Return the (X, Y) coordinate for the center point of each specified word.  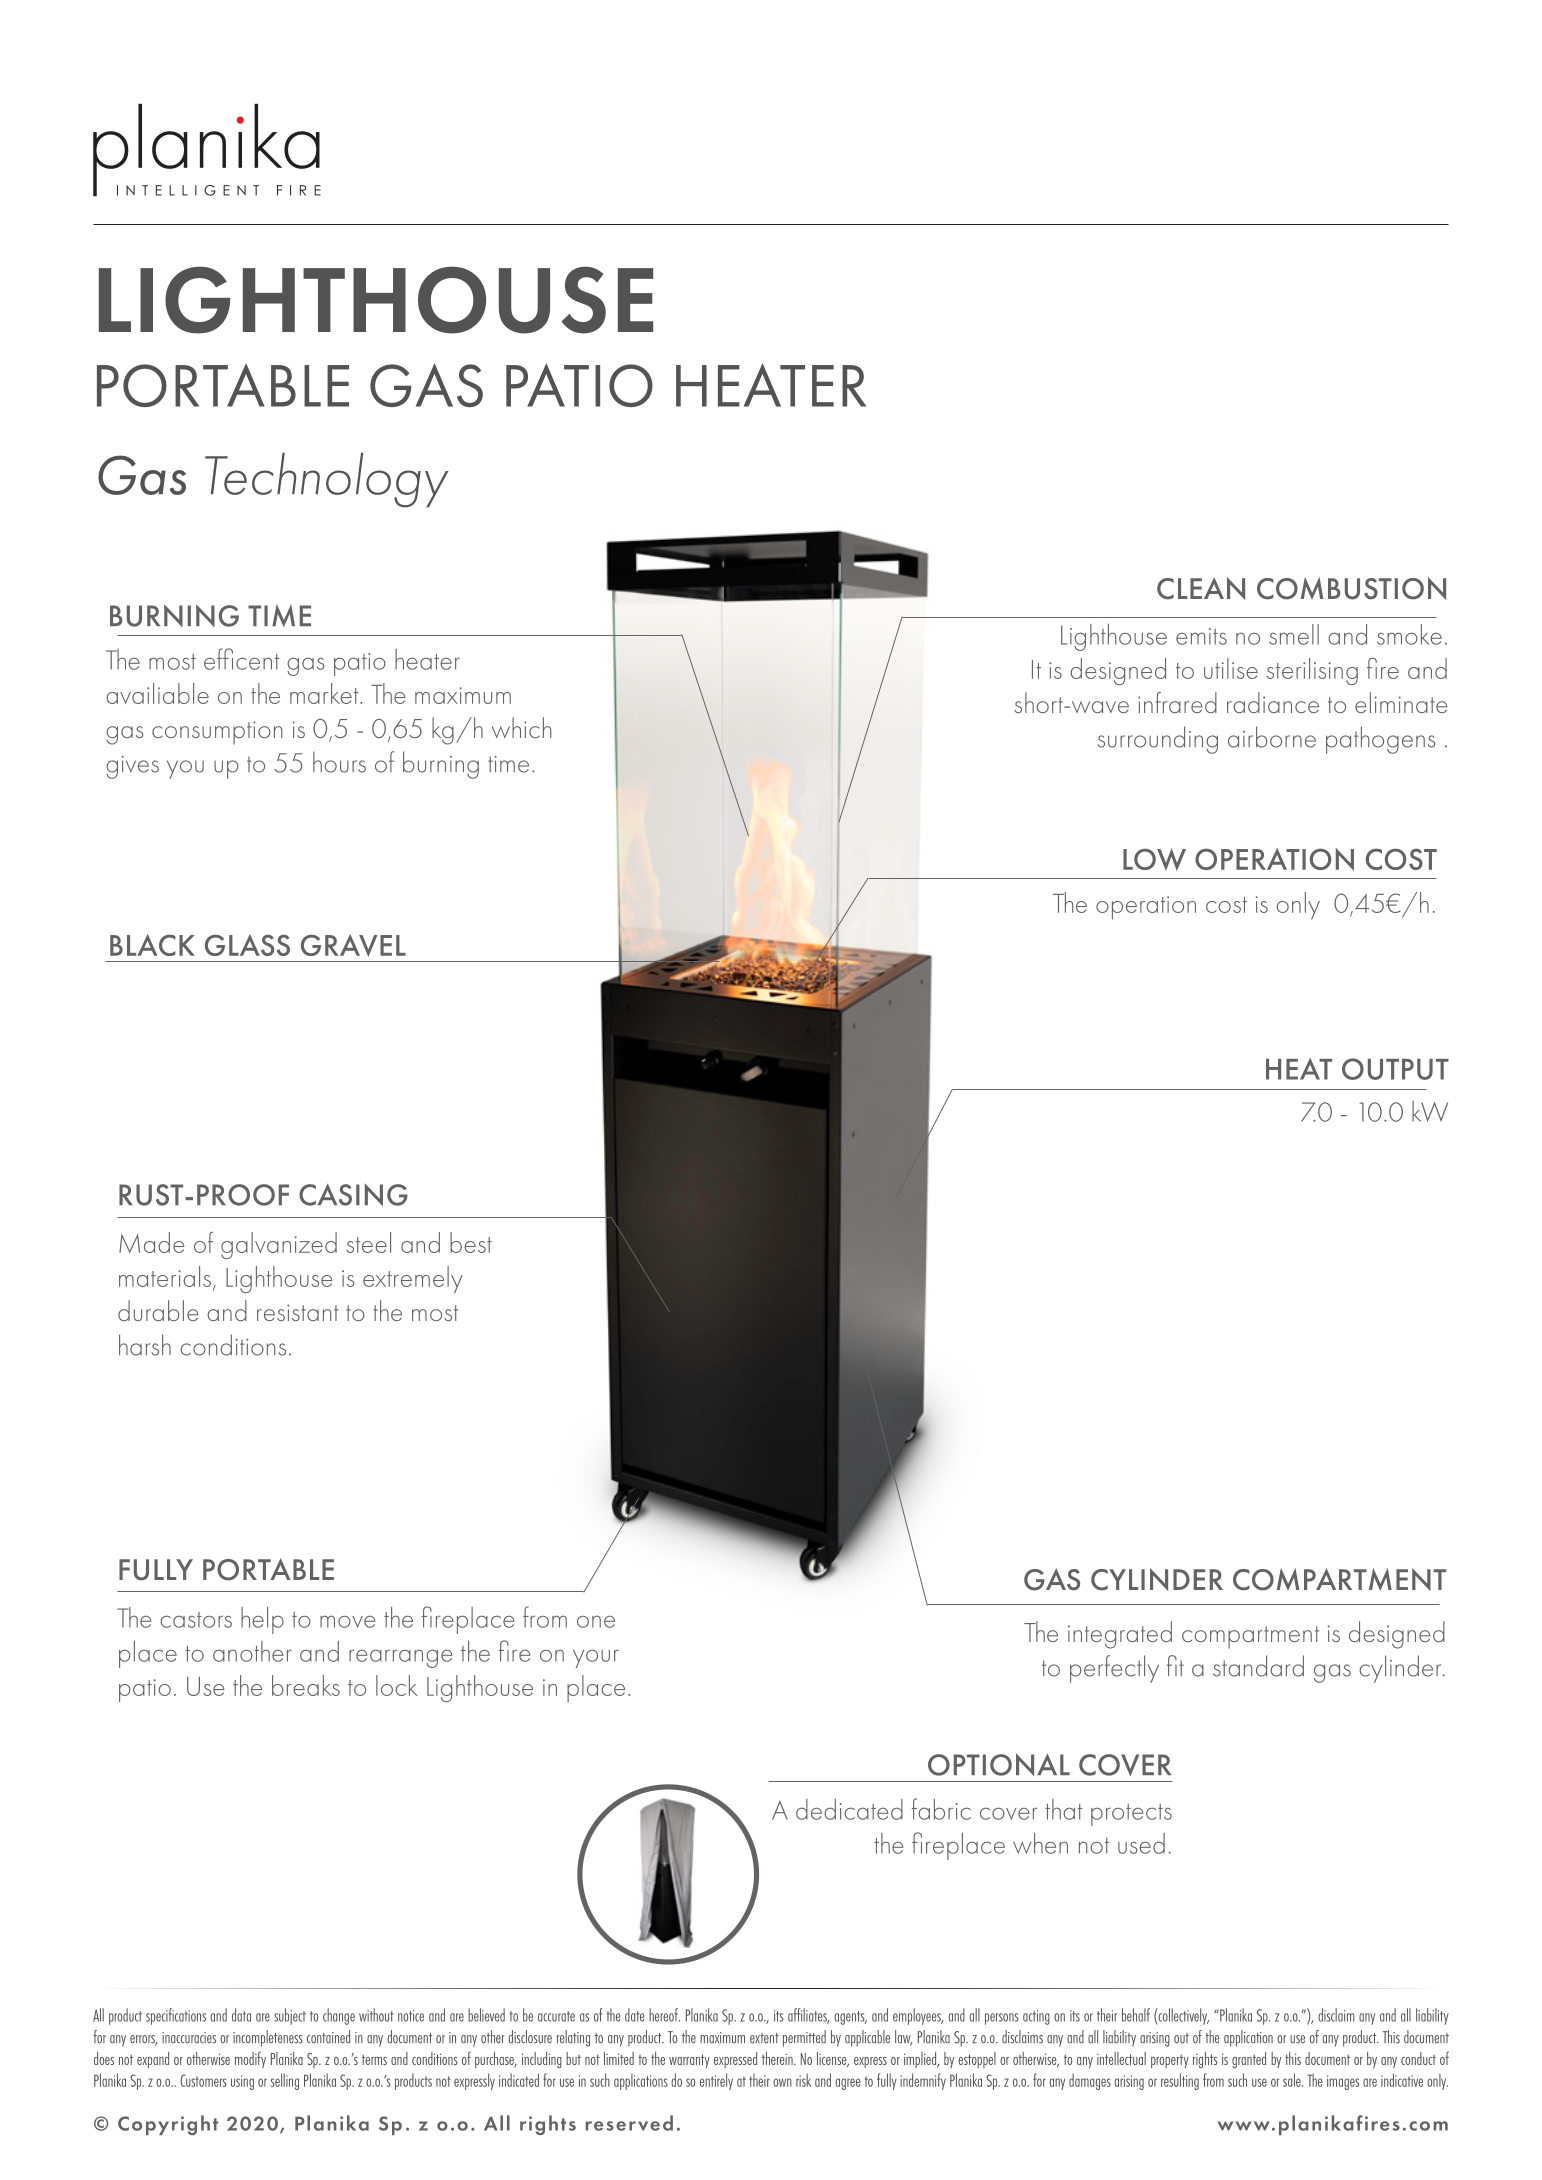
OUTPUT (1395, 1069)
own (782, 2082)
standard (1258, 1666)
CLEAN (1201, 588)
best (471, 1242)
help (262, 1620)
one (596, 1621)
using (242, 2082)
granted (1249, 2060)
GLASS (247, 945)
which (521, 727)
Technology (326, 480)
